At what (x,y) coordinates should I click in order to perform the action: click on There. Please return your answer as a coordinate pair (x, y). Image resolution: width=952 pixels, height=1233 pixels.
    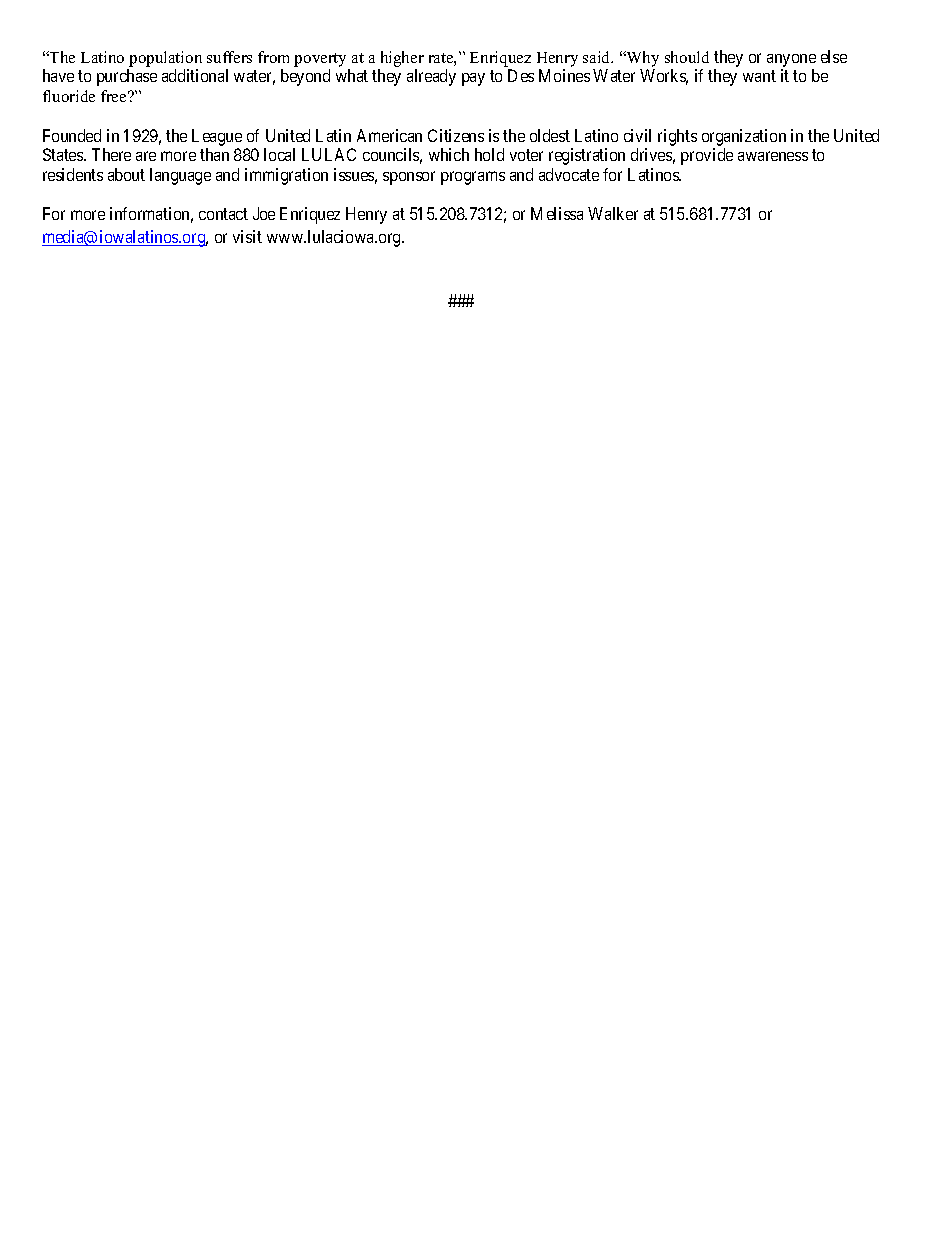
    Looking at the image, I should click on (111, 154).
